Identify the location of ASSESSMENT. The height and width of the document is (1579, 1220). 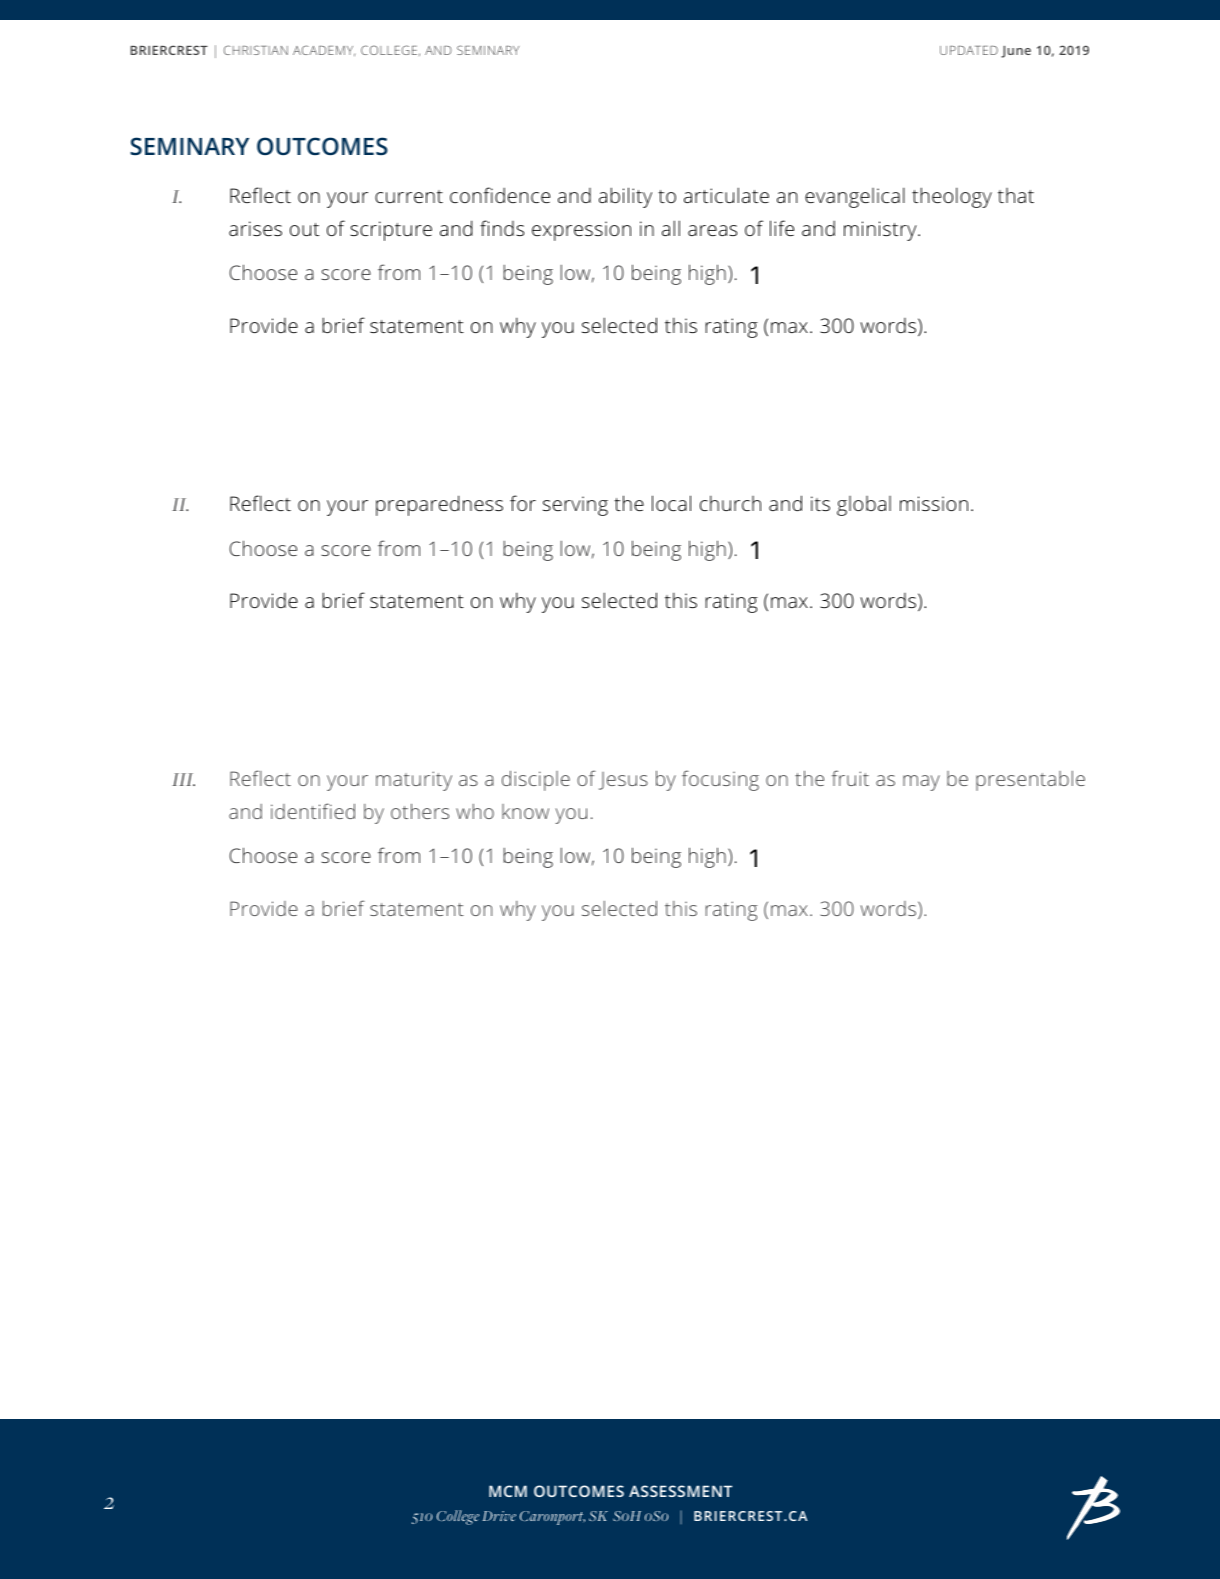
(680, 1491).
